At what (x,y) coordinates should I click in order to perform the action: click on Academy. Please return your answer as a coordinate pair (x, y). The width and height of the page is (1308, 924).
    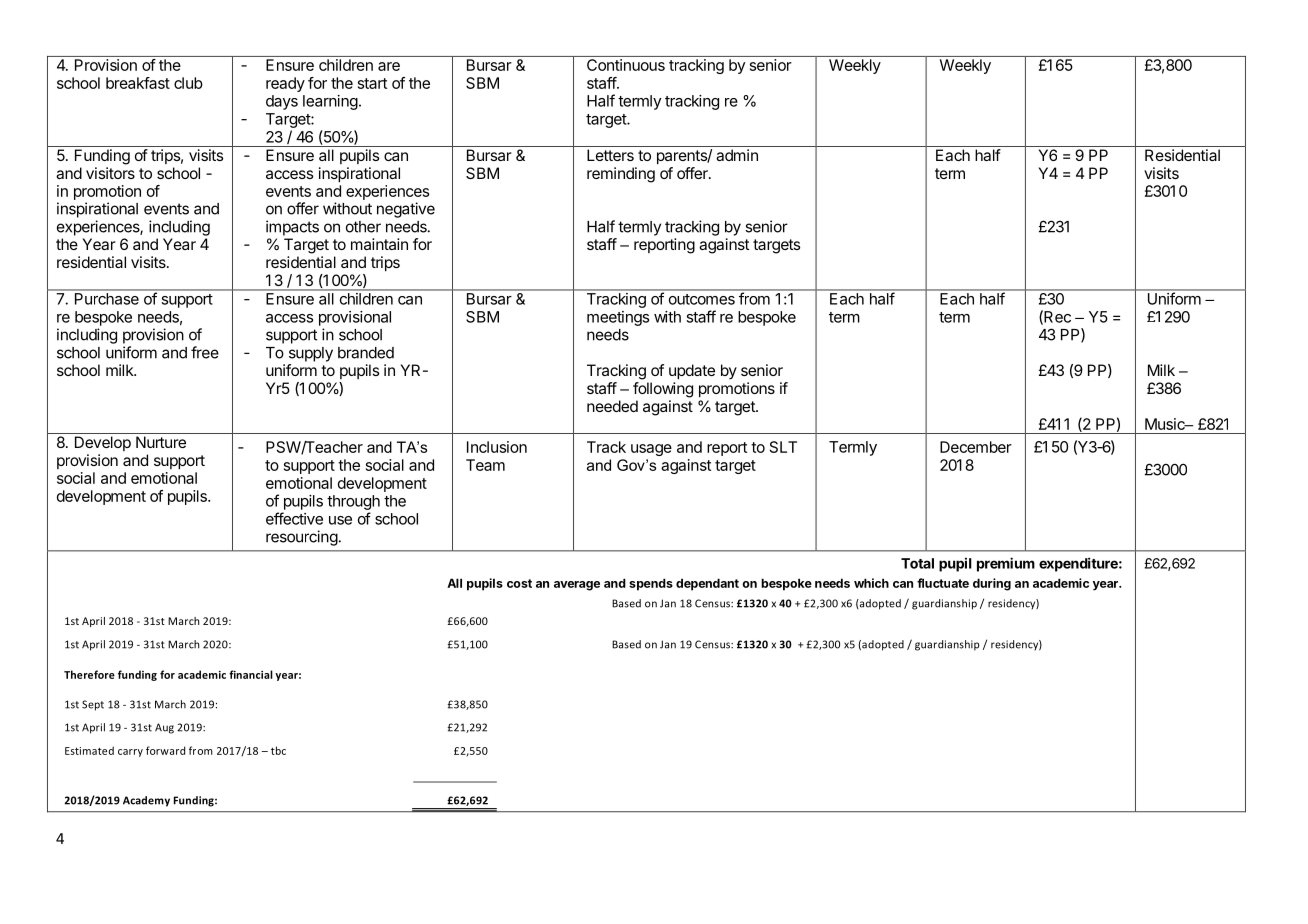
    Looking at the image, I should click on (146, 801).
